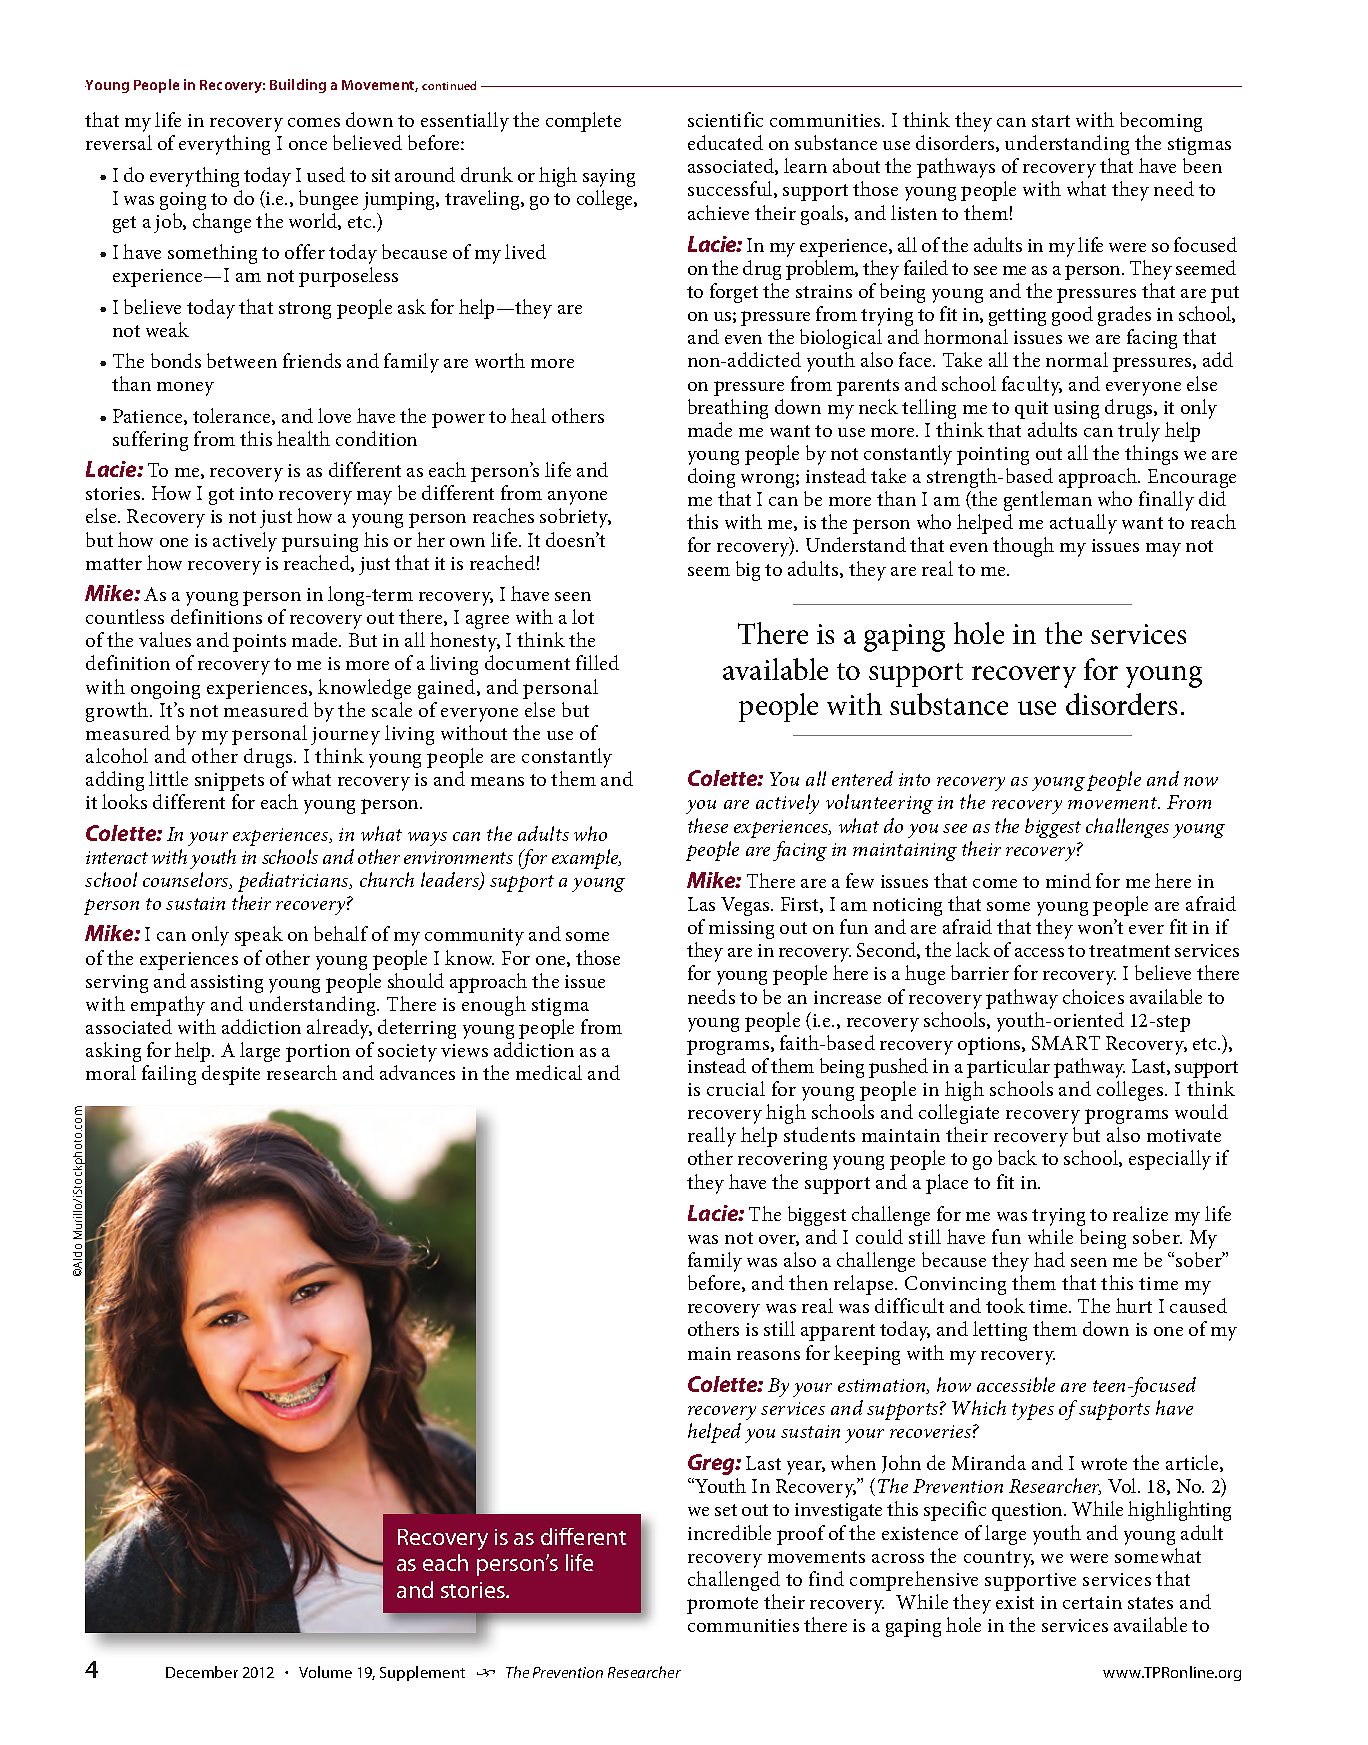  Describe the element at coordinates (1051, 121) in the screenshot. I see `start` at that location.
